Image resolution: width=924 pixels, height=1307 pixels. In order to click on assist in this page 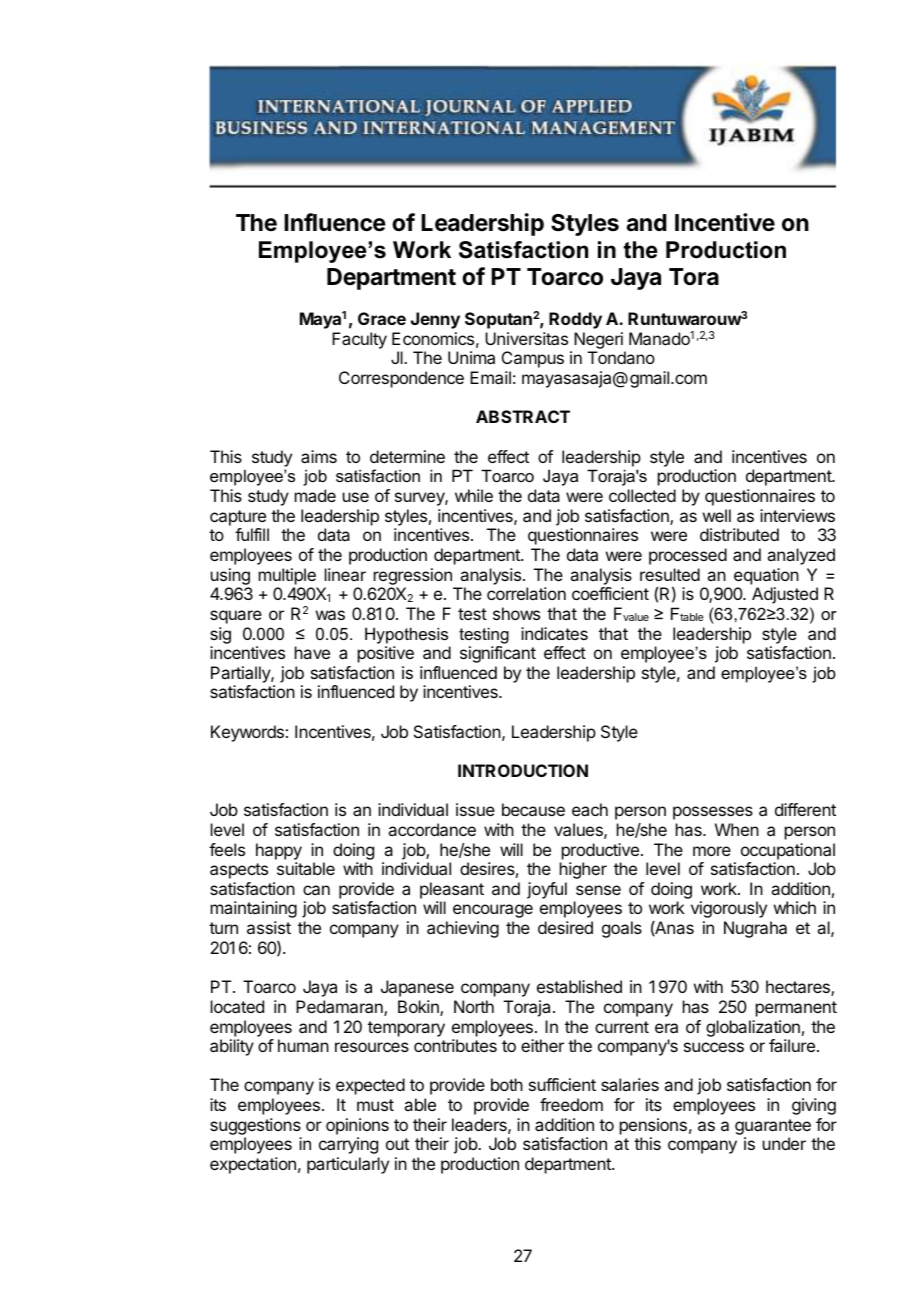, I will do `click(269, 927)`.
